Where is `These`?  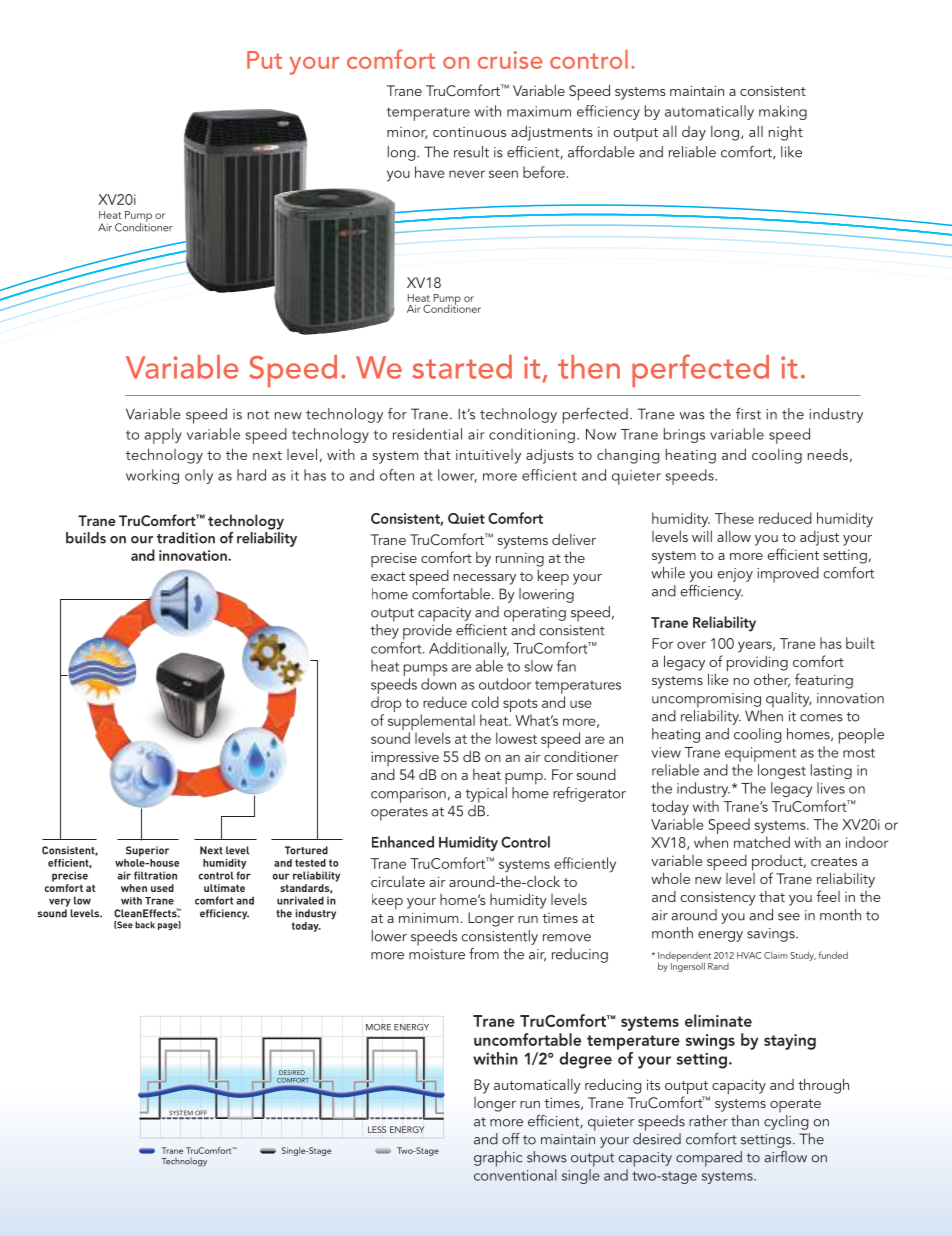 These is located at coordinates (734, 518).
